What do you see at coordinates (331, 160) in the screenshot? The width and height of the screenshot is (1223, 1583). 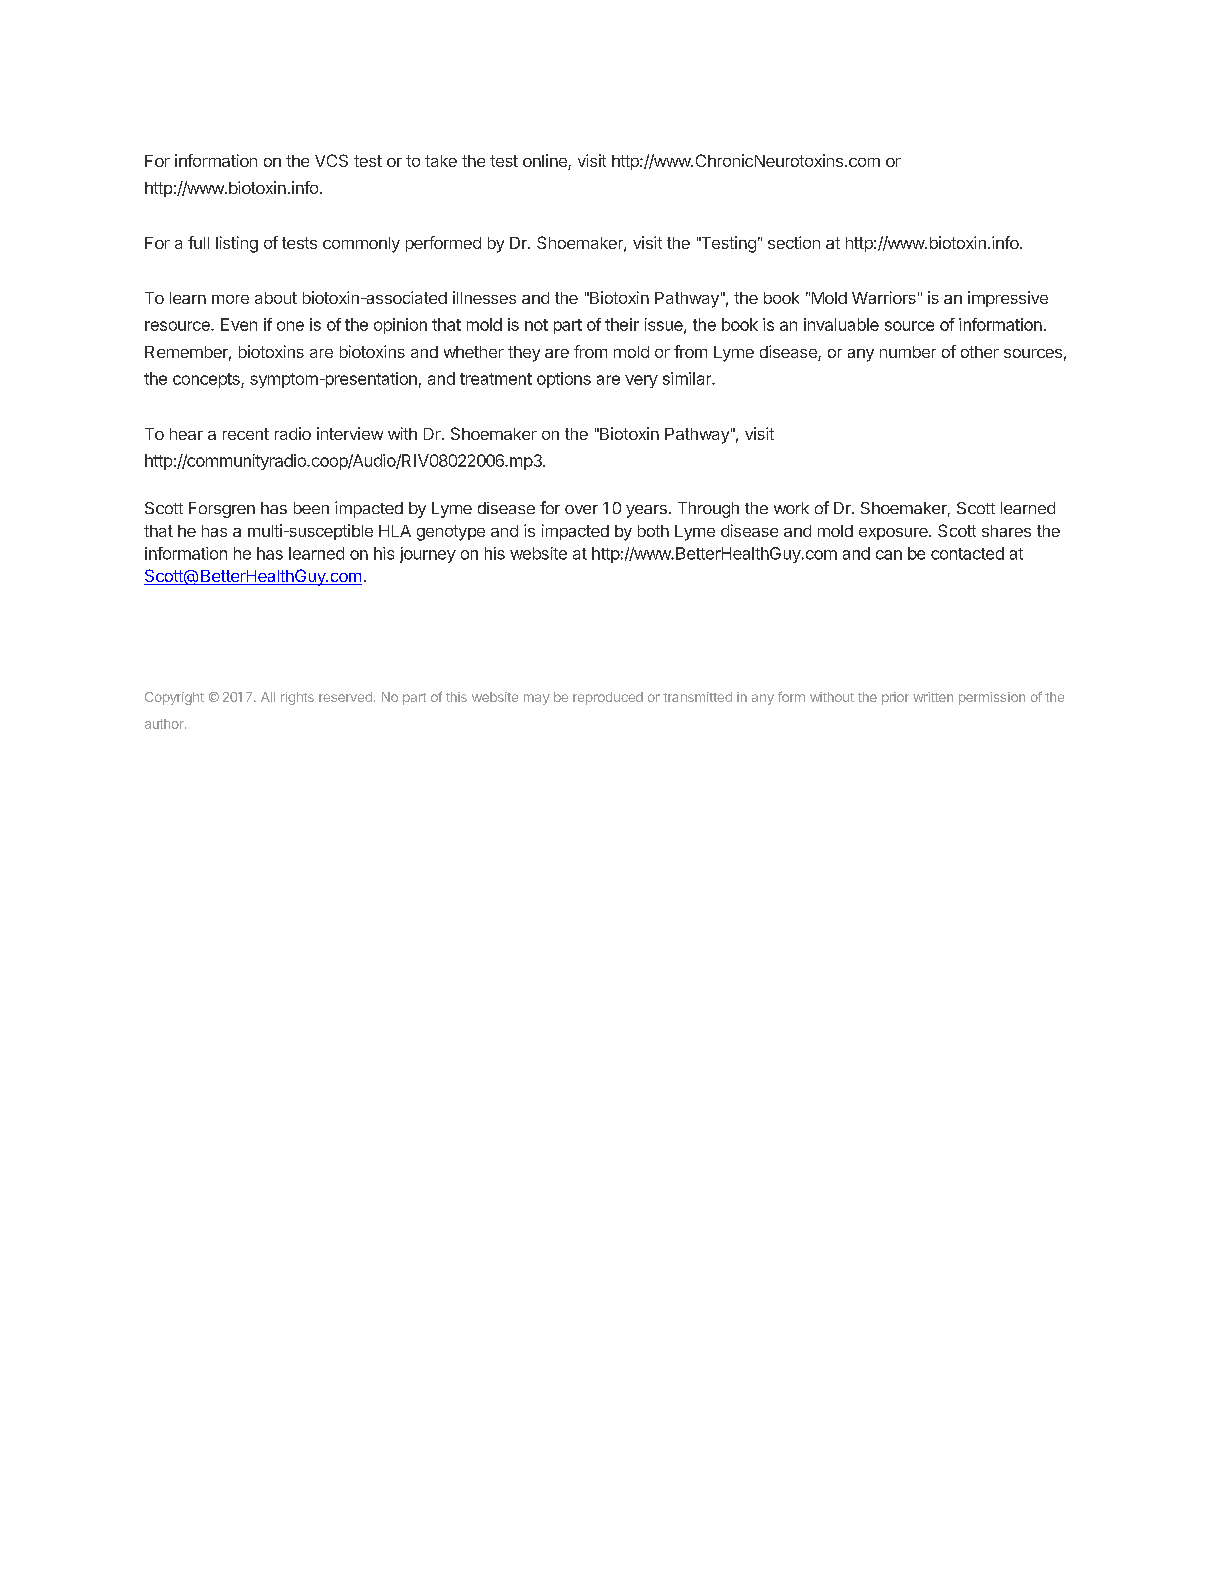 I see `VCS` at bounding box center [331, 160].
